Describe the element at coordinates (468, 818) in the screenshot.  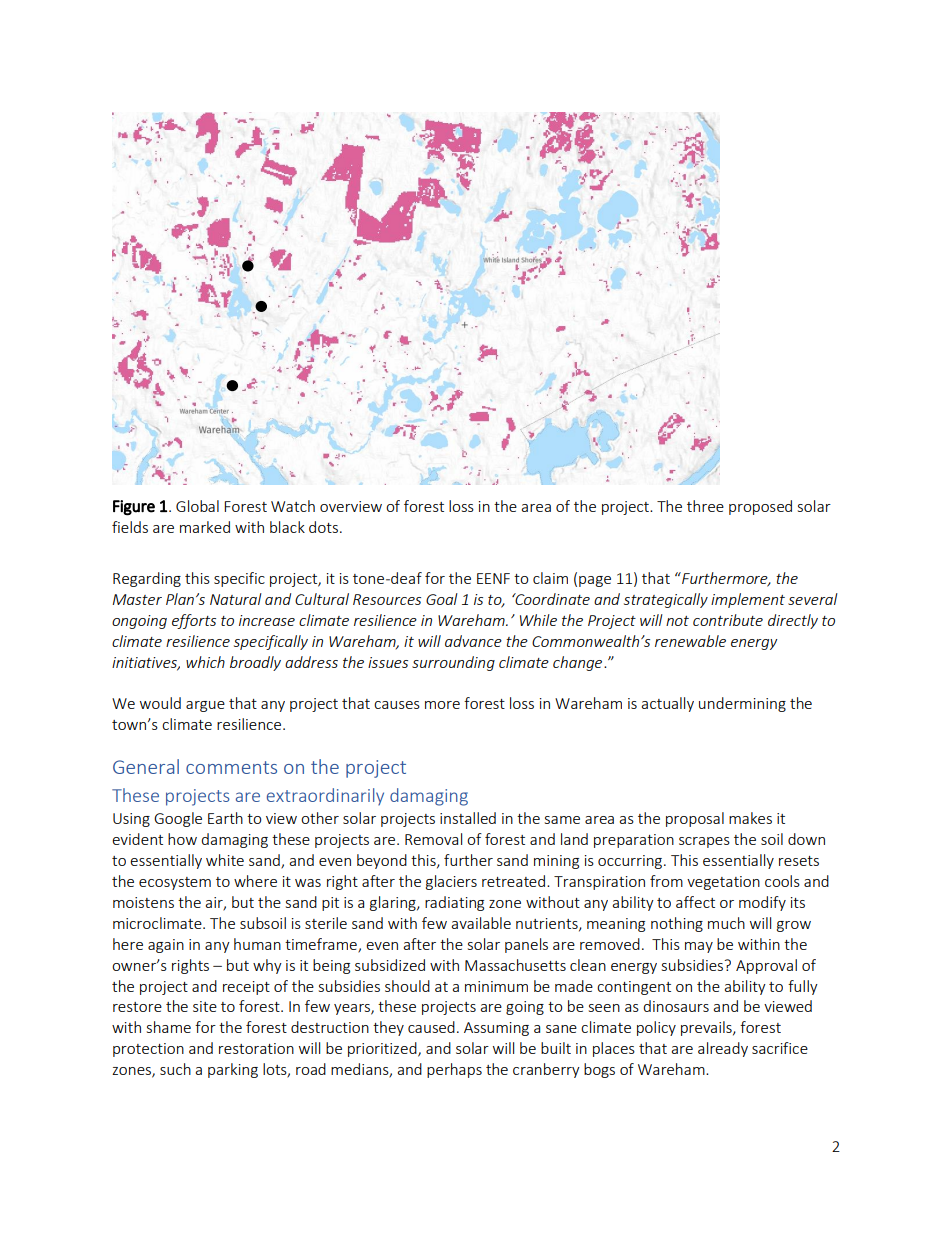
I see `installed` at that location.
